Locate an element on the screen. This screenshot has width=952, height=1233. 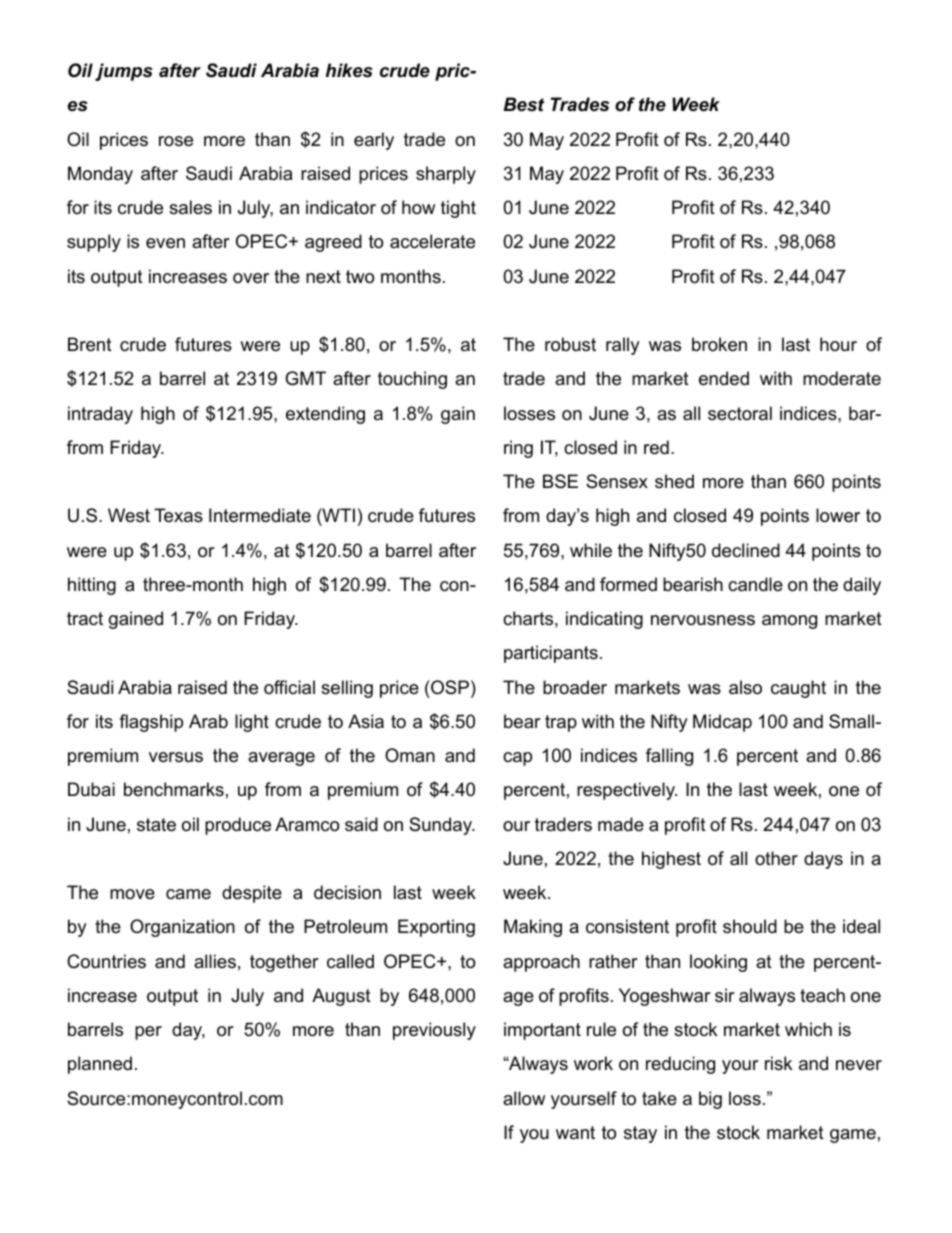
allow is located at coordinates (524, 1098).
